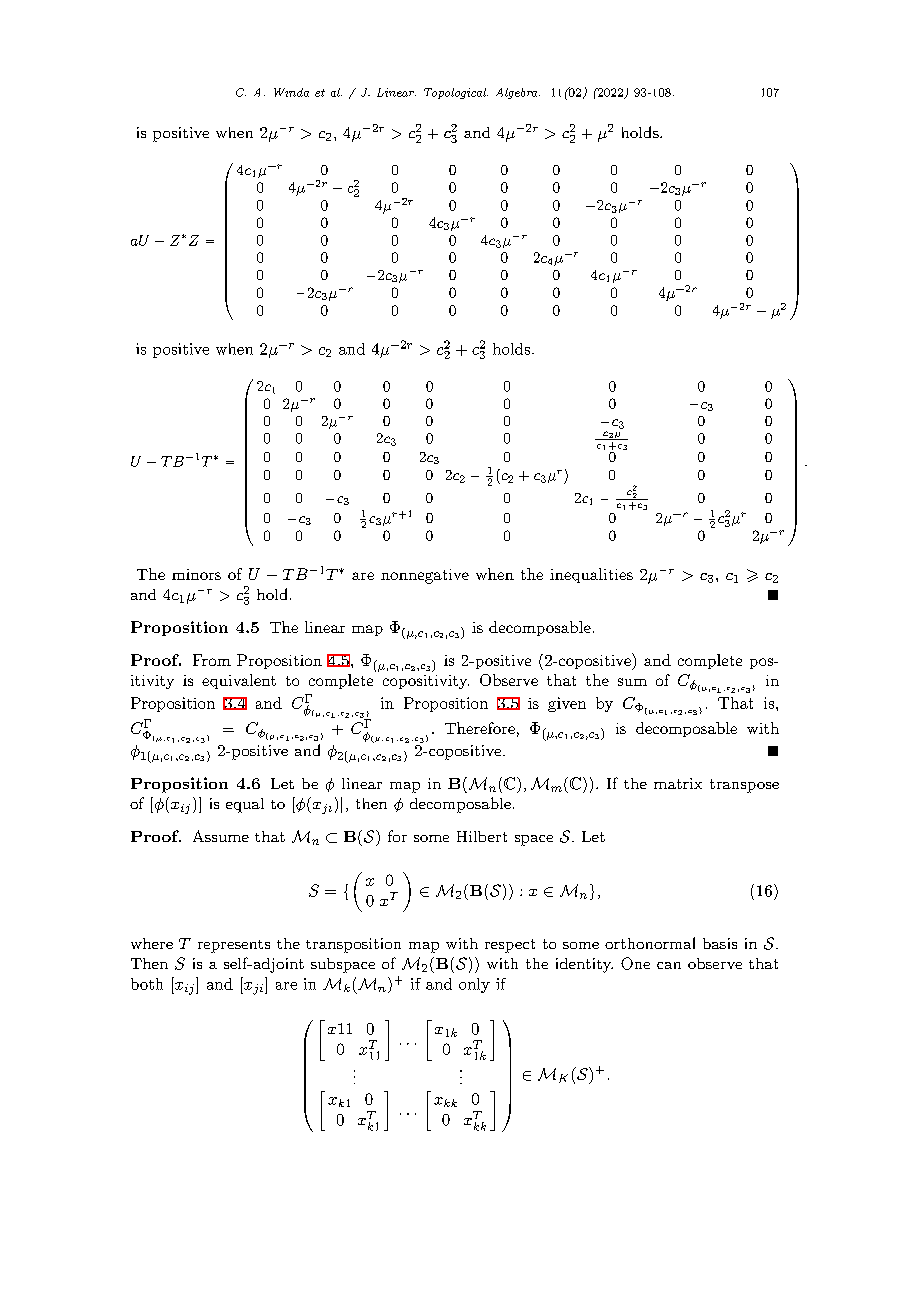  I want to click on basis, so click(720, 943).
